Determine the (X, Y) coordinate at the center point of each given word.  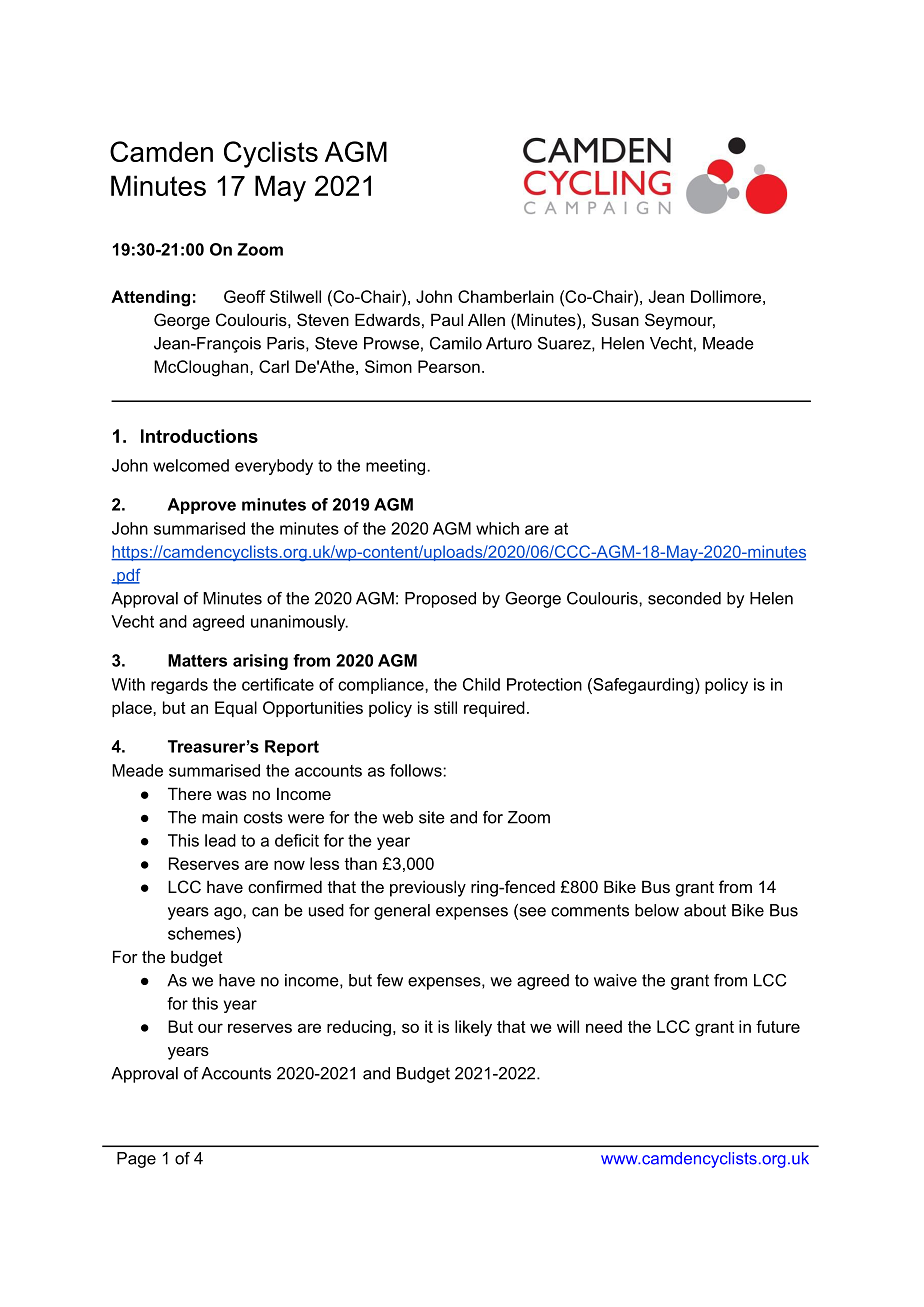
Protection (544, 684)
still (445, 707)
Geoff (244, 296)
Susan (615, 319)
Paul (447, 319)
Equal (236, 709)
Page (136, 1160)
